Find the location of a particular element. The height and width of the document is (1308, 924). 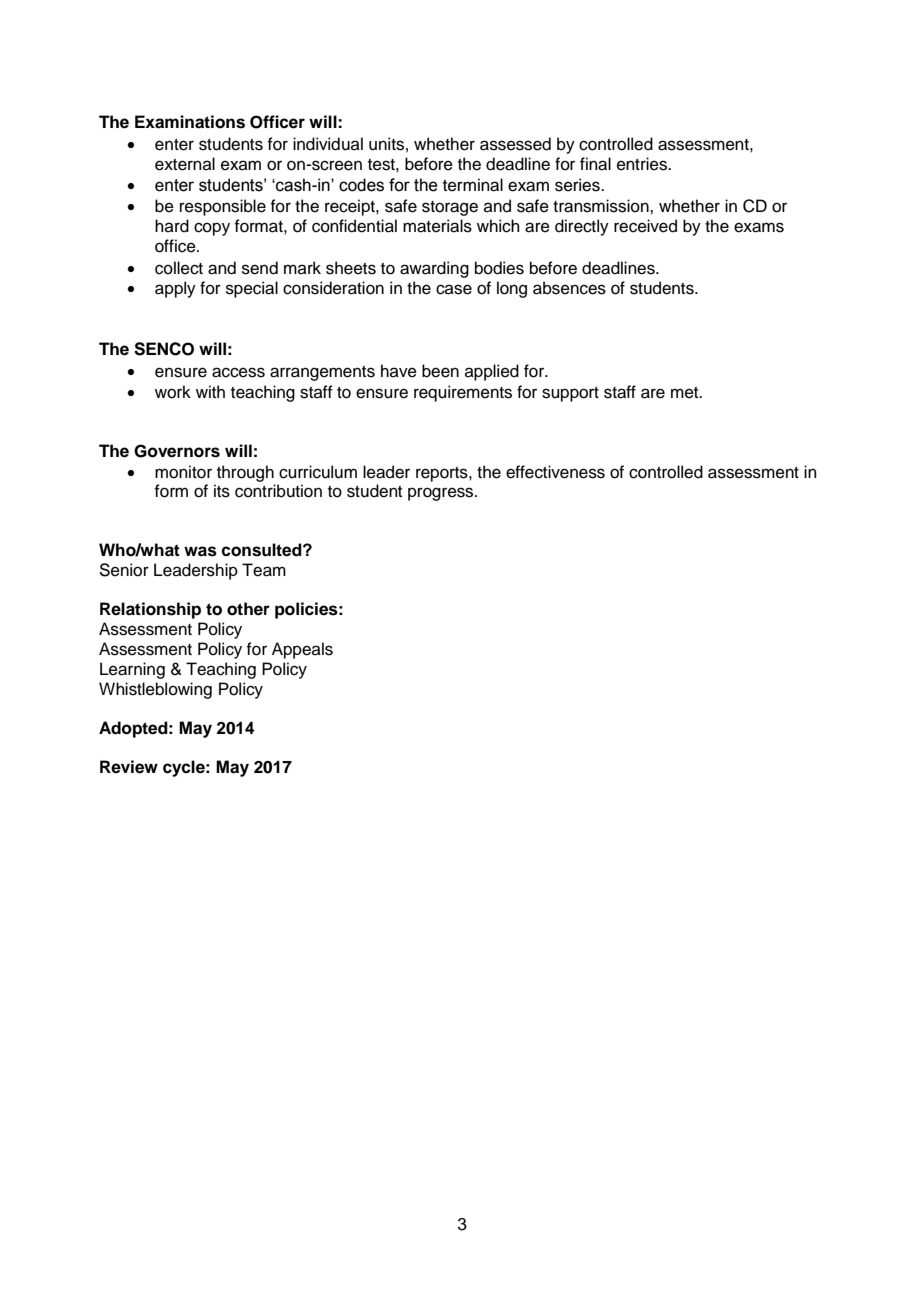

progress is located at coordinates (442, 494).
